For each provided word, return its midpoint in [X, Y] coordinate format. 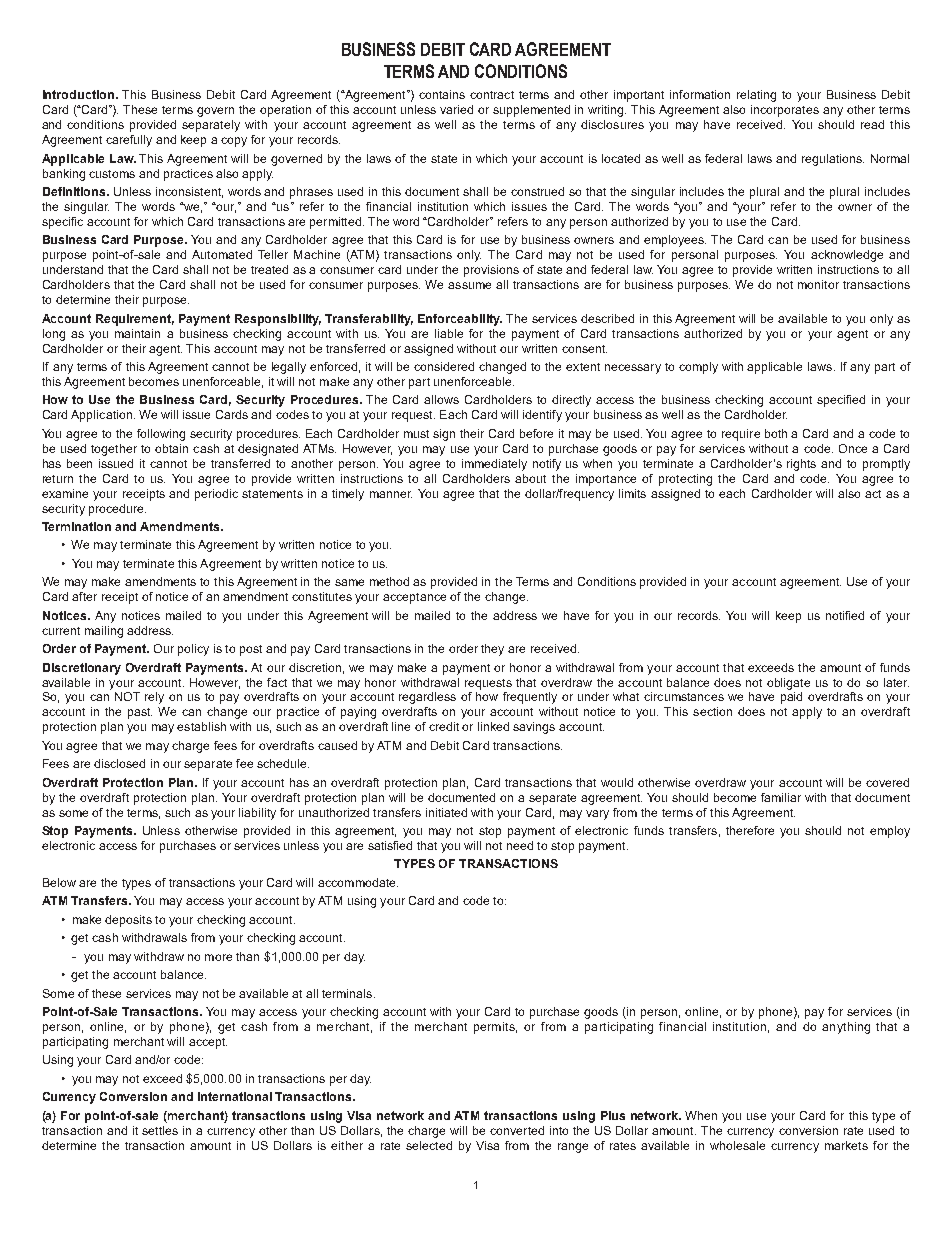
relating [756, 96]
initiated [446, 812]
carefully [129, 141]
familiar [781, 797]
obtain [171, 448]
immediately [494, 465]
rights [801, 465]
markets [846, 1145]
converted [517, 1130]
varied [456, 109]
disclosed [119, 763]
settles [160, 1130]
